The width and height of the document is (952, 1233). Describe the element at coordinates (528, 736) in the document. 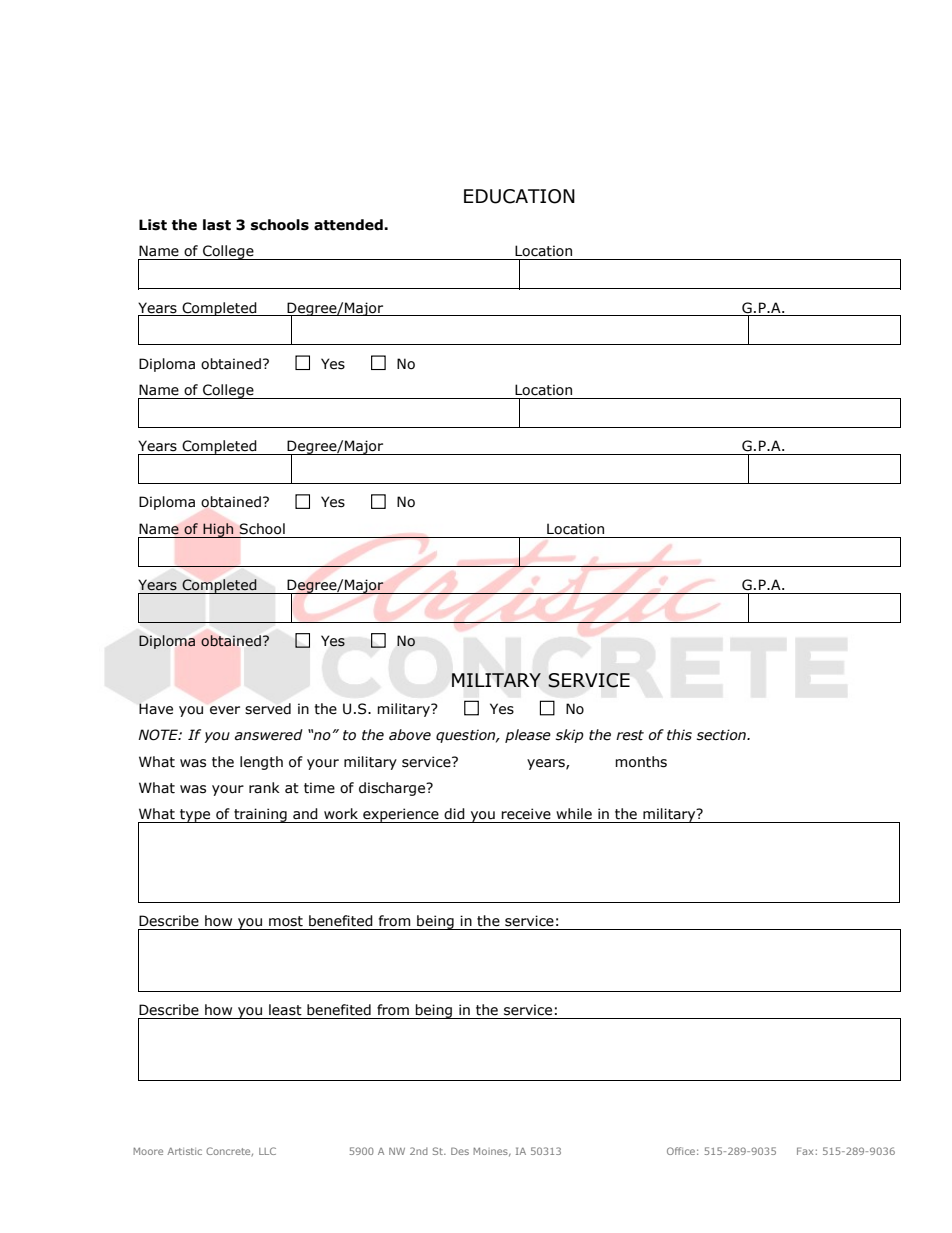

I see `please` at that location.
